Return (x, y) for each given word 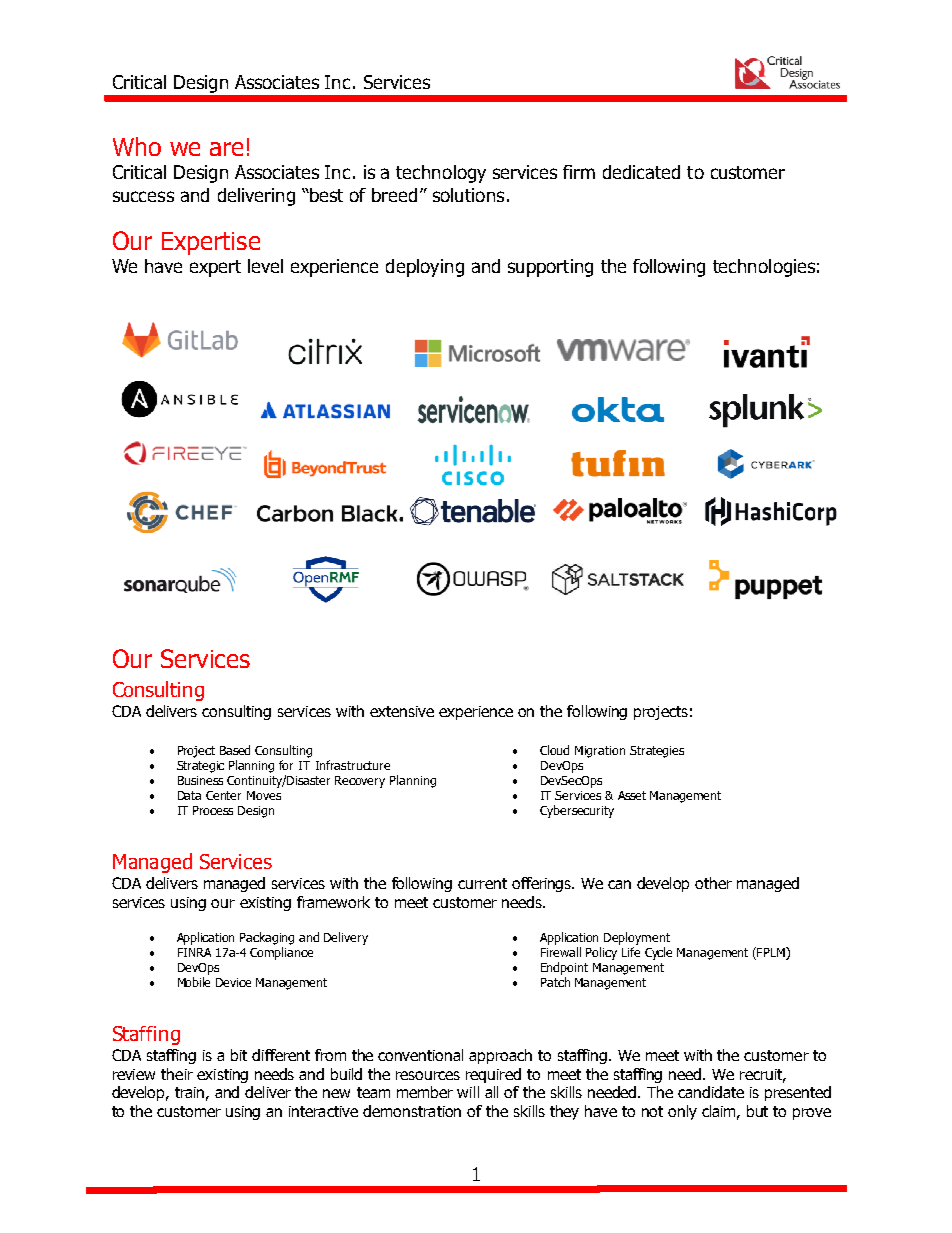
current (482, 883)
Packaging (267, 938)
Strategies (657, 752)
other (713, 883)
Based (235, 750)
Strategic (200, 767)
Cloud (554, 750)
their (177, 1074)
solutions (468, 195)
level (265, 266)
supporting (550, 268)
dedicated (641, 172)
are (226, 149)
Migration (600, 752)
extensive (402, 711)
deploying (425, 268)
